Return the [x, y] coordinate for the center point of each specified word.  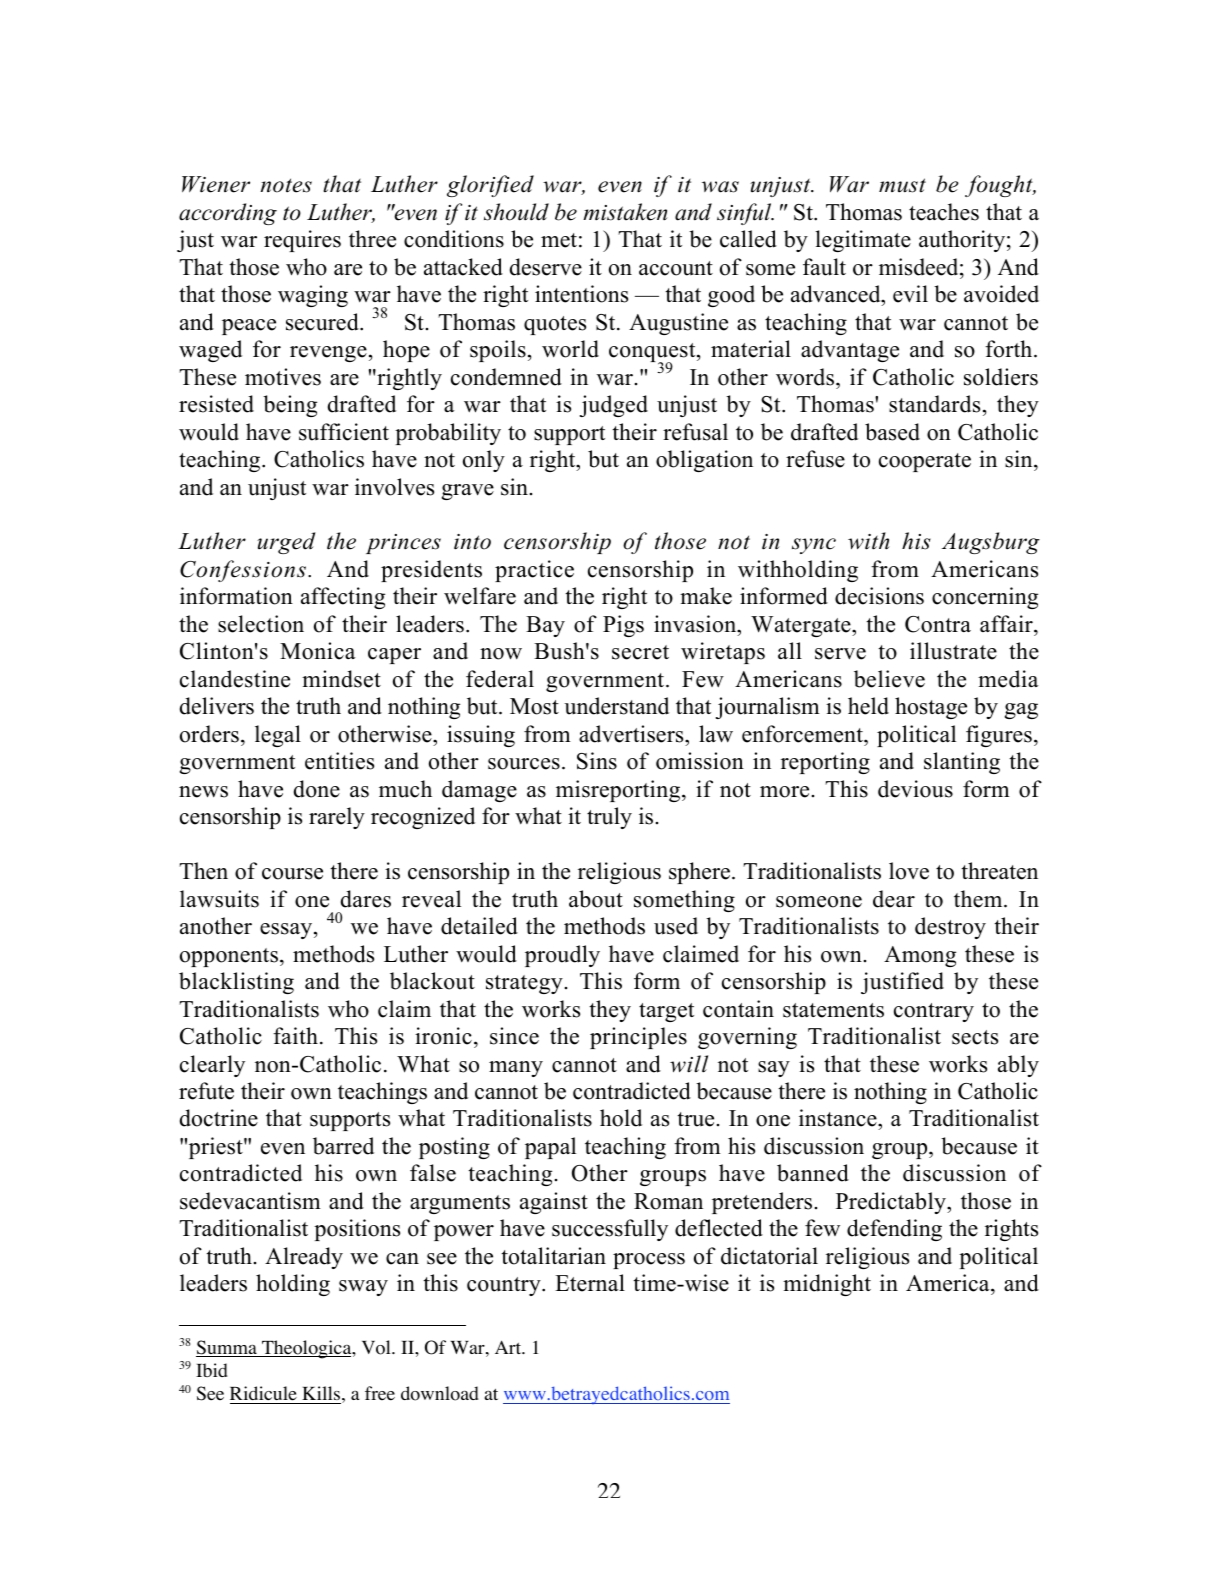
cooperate [925, 462]
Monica [318, 651]
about [596, 899]
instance [839, 1119]
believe [889, 679]
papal [550, 1148]
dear [894, 899]
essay [287, 931]
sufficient [344, 432]
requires [302, 241]
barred [343, 1146]
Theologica [307, 1349]
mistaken [625, 212]
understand [616, 706]
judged [614, 406]
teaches [944, 212]
